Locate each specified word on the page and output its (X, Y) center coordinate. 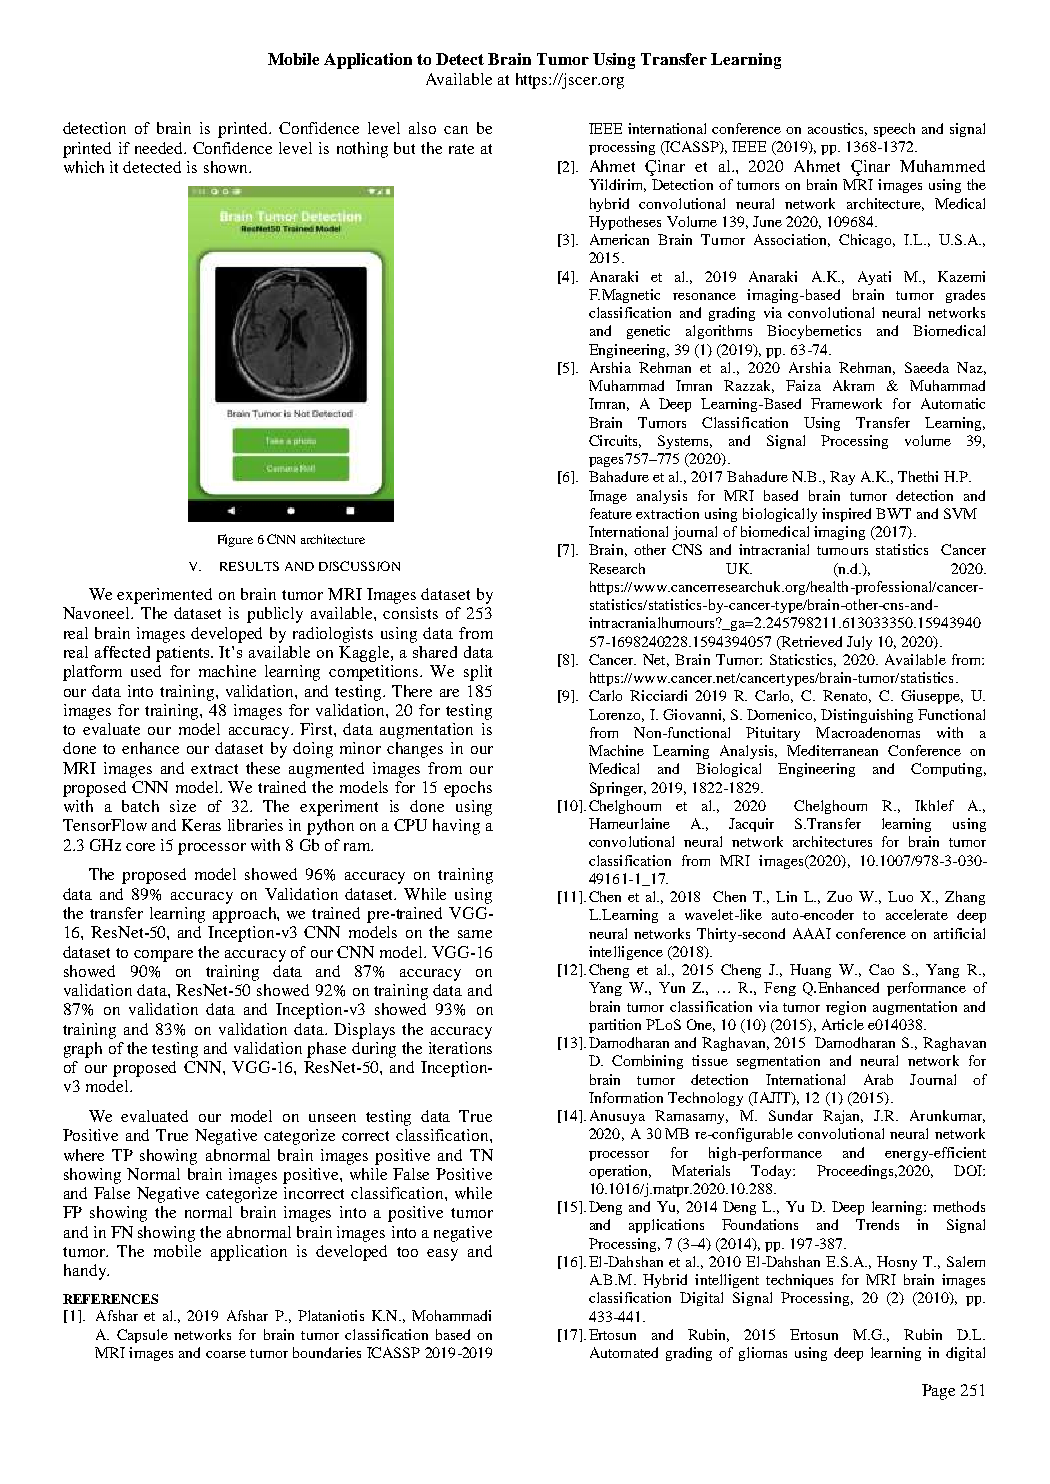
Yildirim (617, 185)
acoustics (837, 129)
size (183, 806)
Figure (235, 540)
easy (442, 1255)
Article (843, 1024)
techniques (799, 1281)
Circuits (615, 441)
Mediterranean (832, 750)
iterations (460, 1048)
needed (160, 148)
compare (163, 956)
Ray (842, 478)
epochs (468, 789)
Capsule (142, 1336)
